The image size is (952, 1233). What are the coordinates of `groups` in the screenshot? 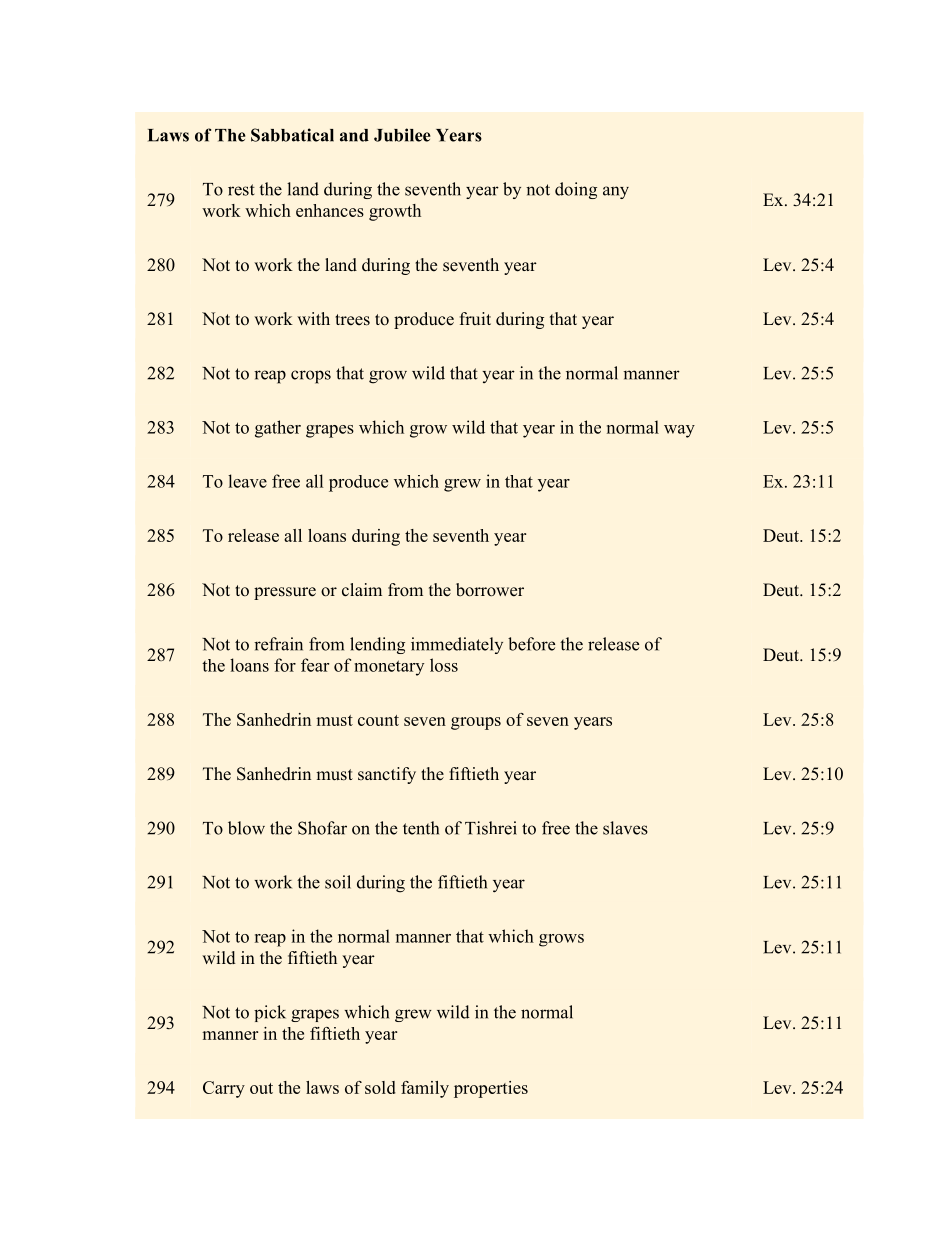 It's located at (476, 723).
